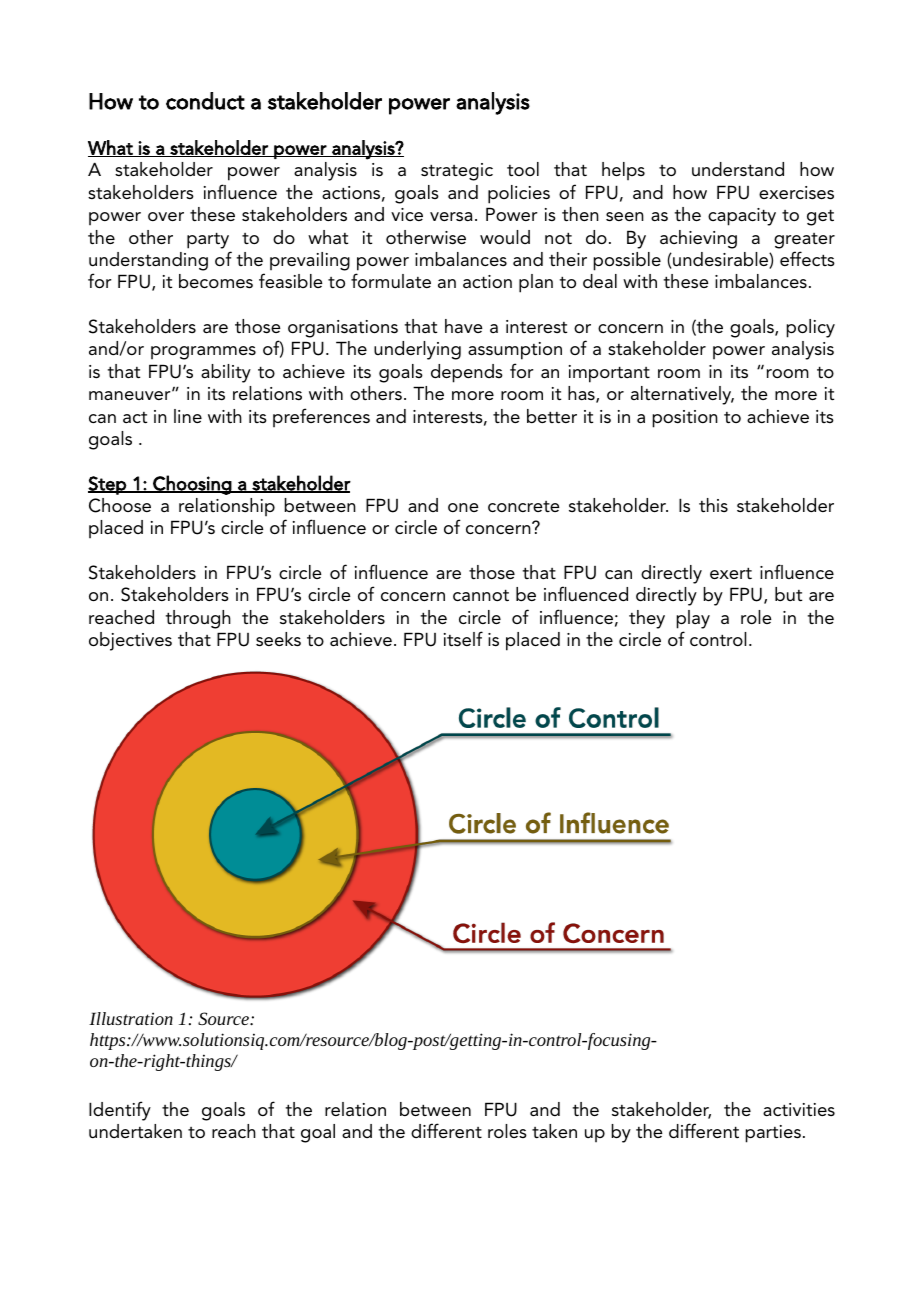  Describe the element at coordinates (205, 101) in the page. I see `conduct` at that location.
